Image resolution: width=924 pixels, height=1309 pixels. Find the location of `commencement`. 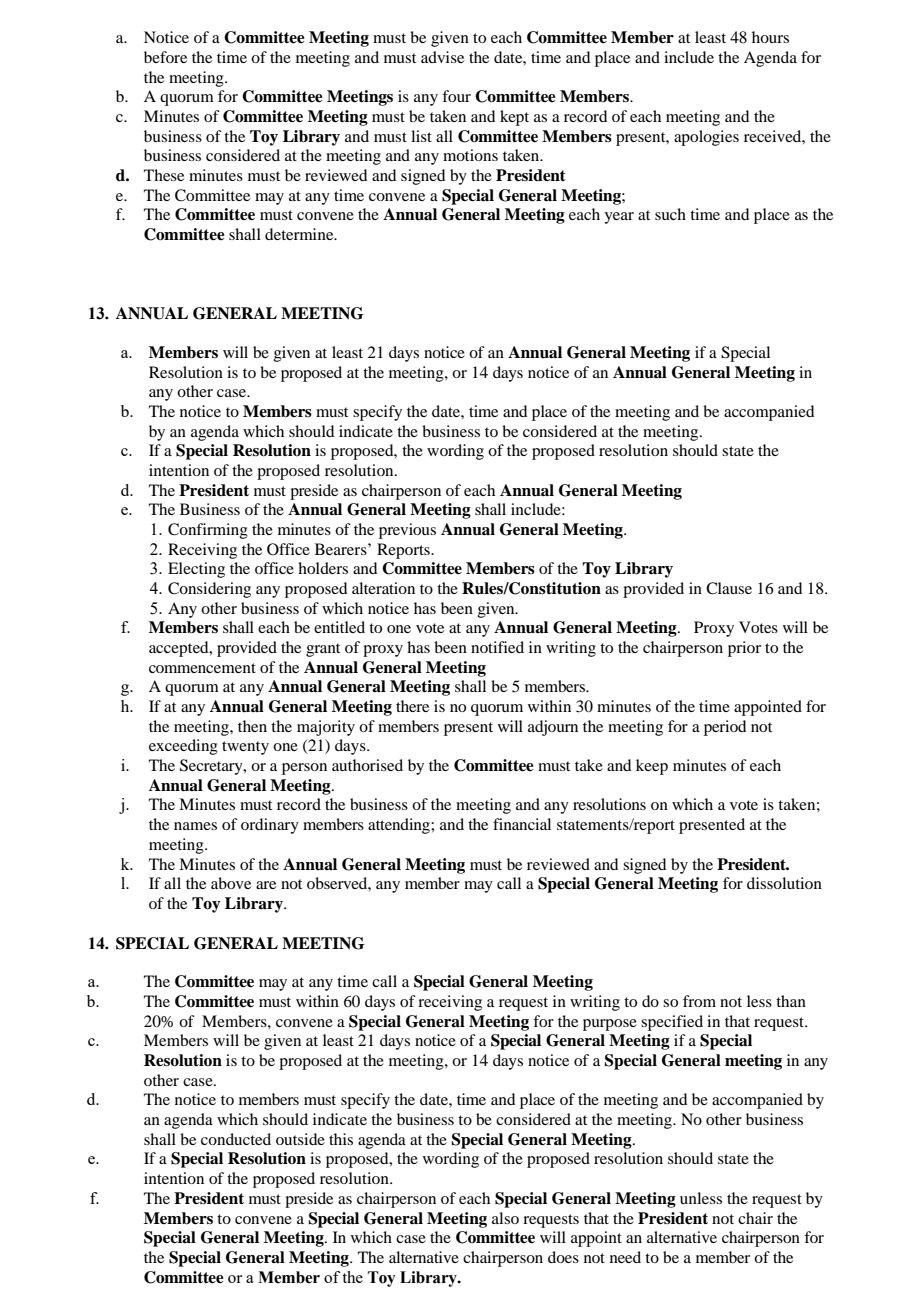

commencement is located at coordinates (202, 668).
